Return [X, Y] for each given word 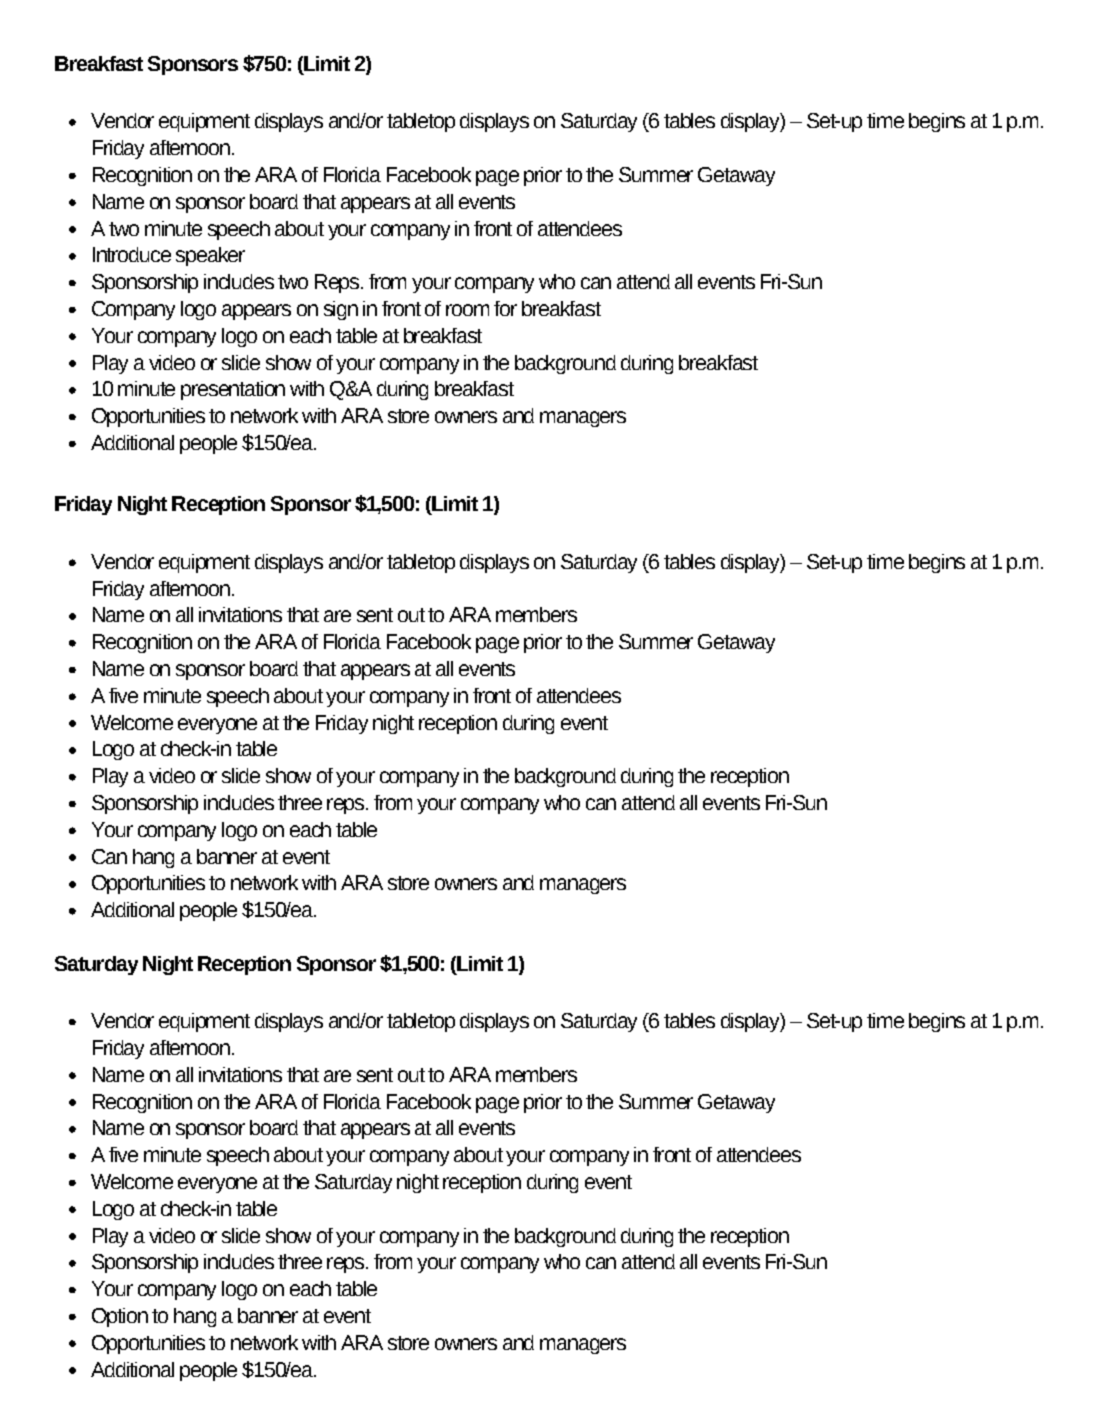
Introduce [132, 254]
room [467, 310]
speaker [210, 256]
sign [341, 310]
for [505, 308]
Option [120, 1317]
